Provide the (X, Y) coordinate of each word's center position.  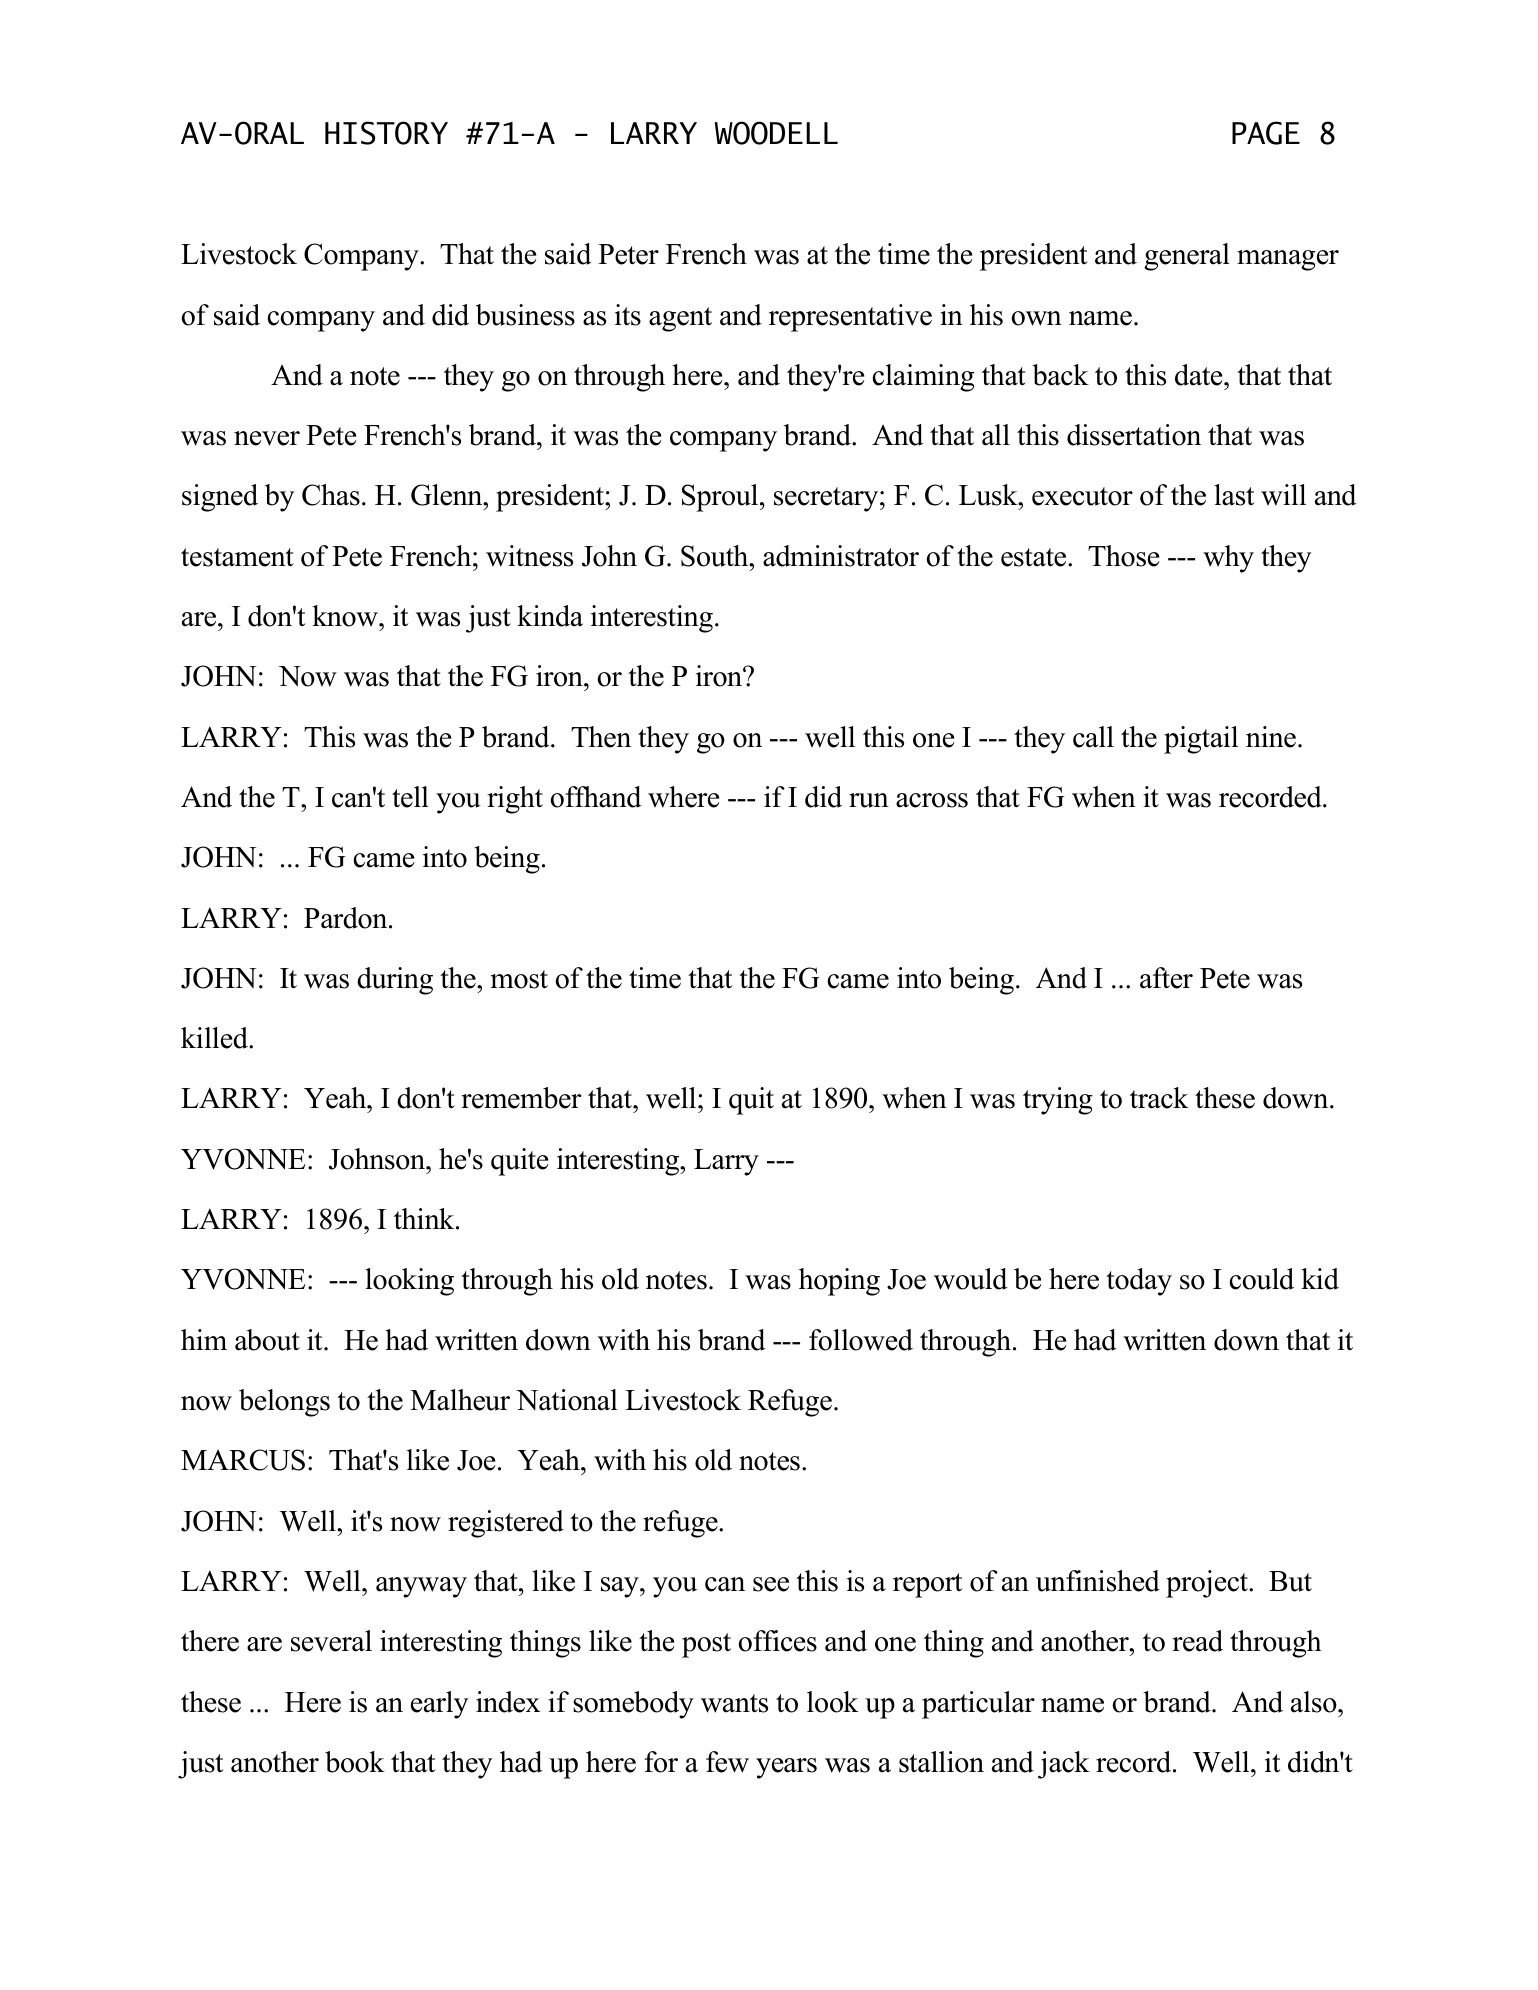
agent (680, 319)
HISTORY (386, 133)
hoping (839, 1282)
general (1187, 257)
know (346, 616)
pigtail (1201, 740)
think (425, 1218)
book (355, 1762)
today (1139, 1282)
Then (601, 737)
